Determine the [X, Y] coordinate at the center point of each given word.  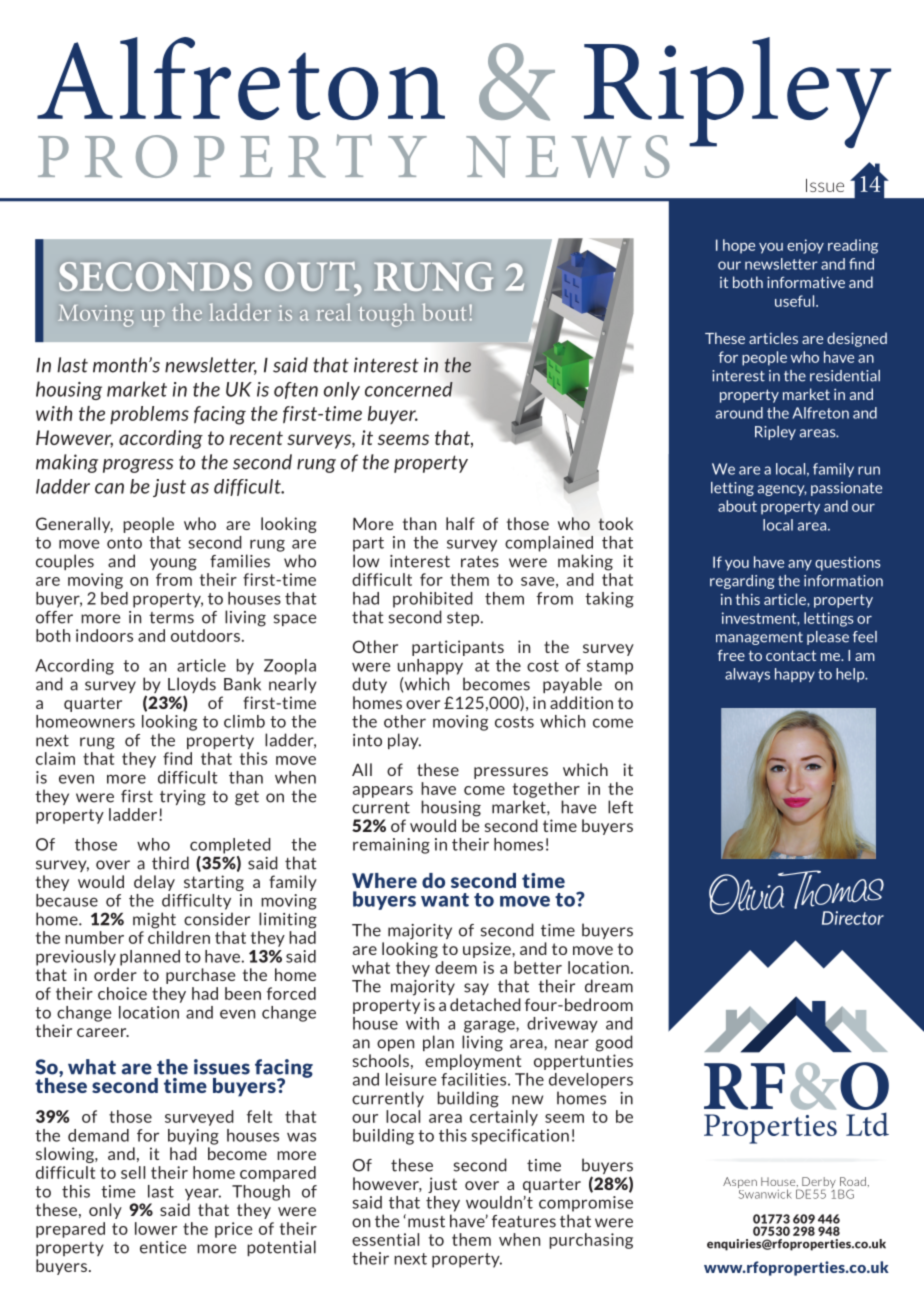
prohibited [433, 600]
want [445, 900]
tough [386, 315]
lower [156, 1228]
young [173, 564]
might [154, 920]
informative [806, 282]
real [334, 312]
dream [609, 986]
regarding [742, 582]
